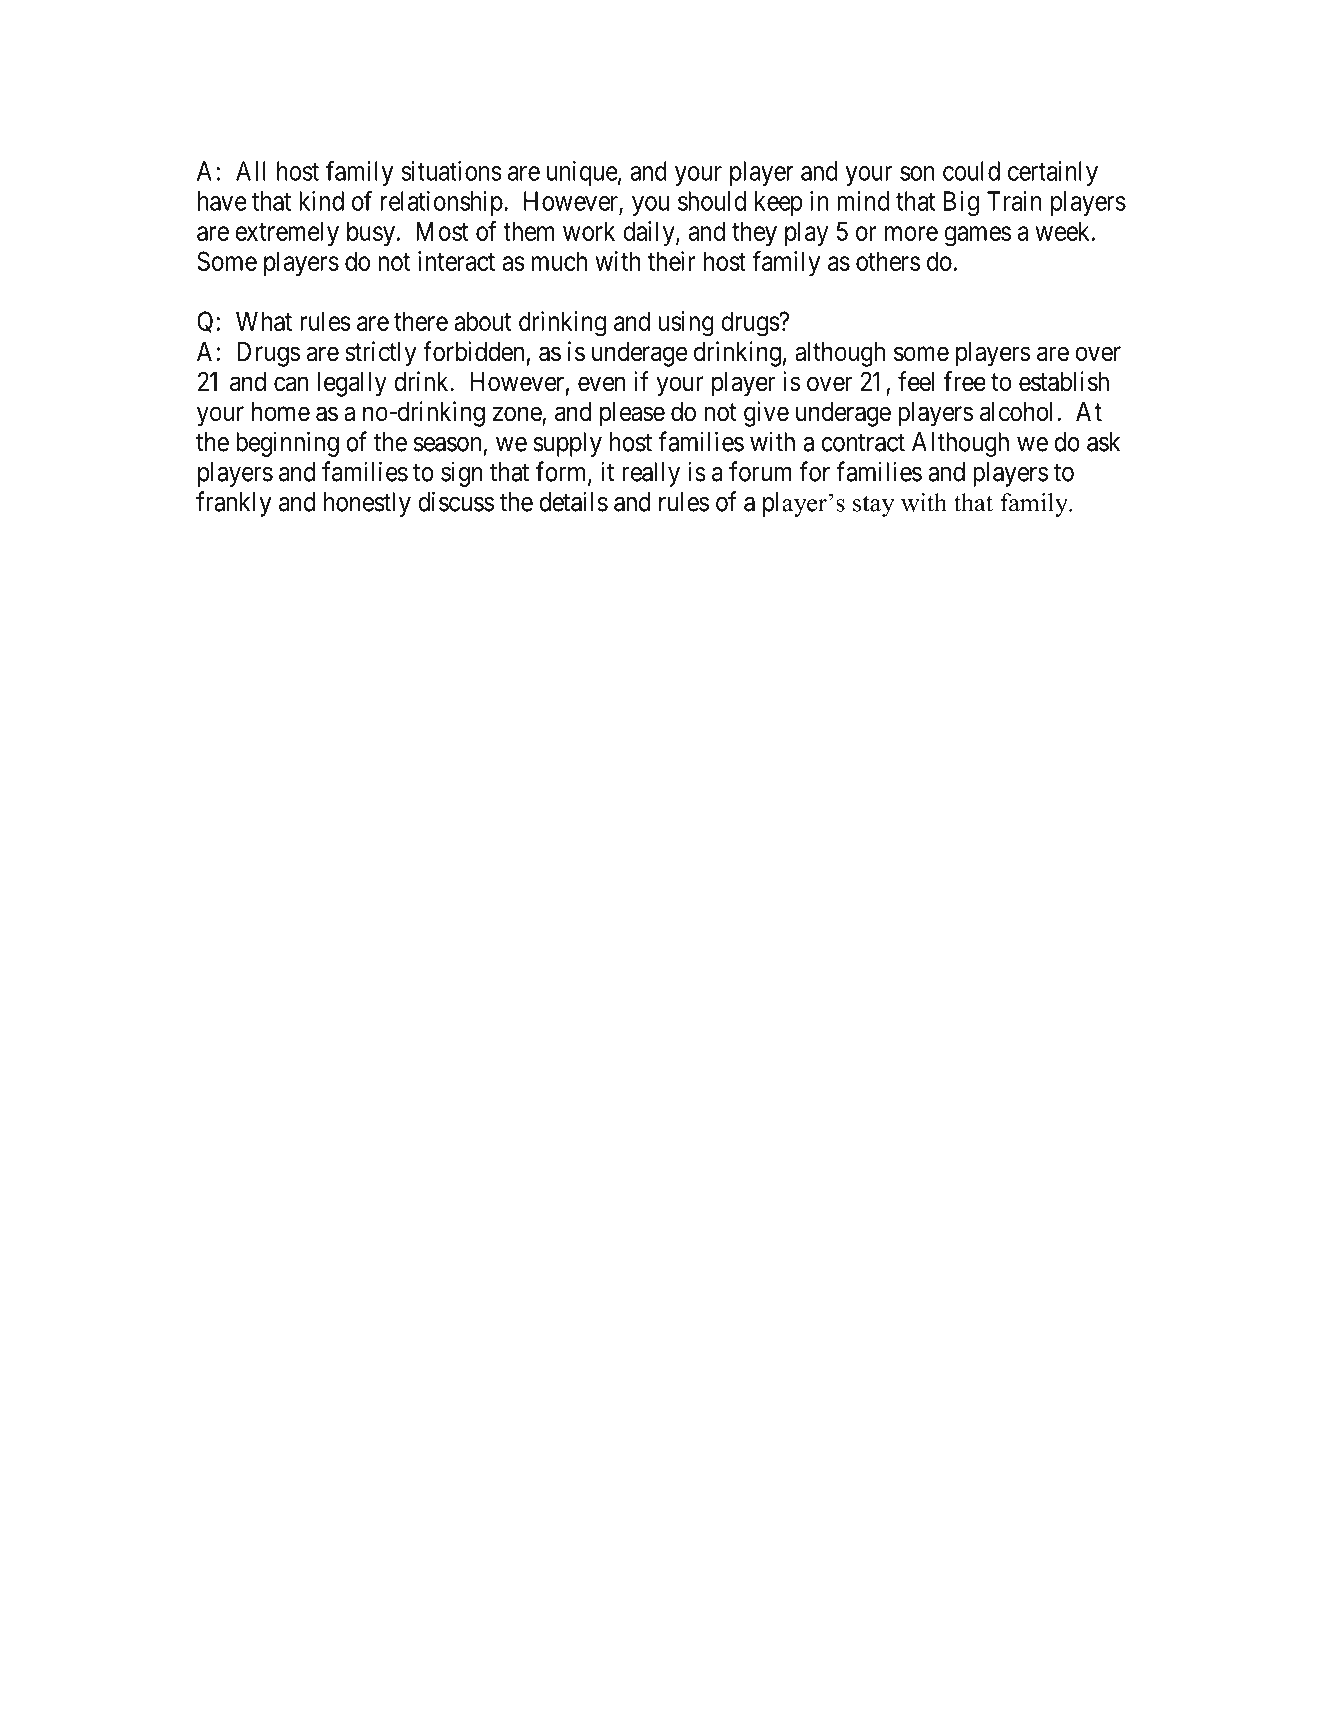 This page has height=1726, width=1334. Describe the element at coordinates (686, 324) in the page. I see `using` at that location.
